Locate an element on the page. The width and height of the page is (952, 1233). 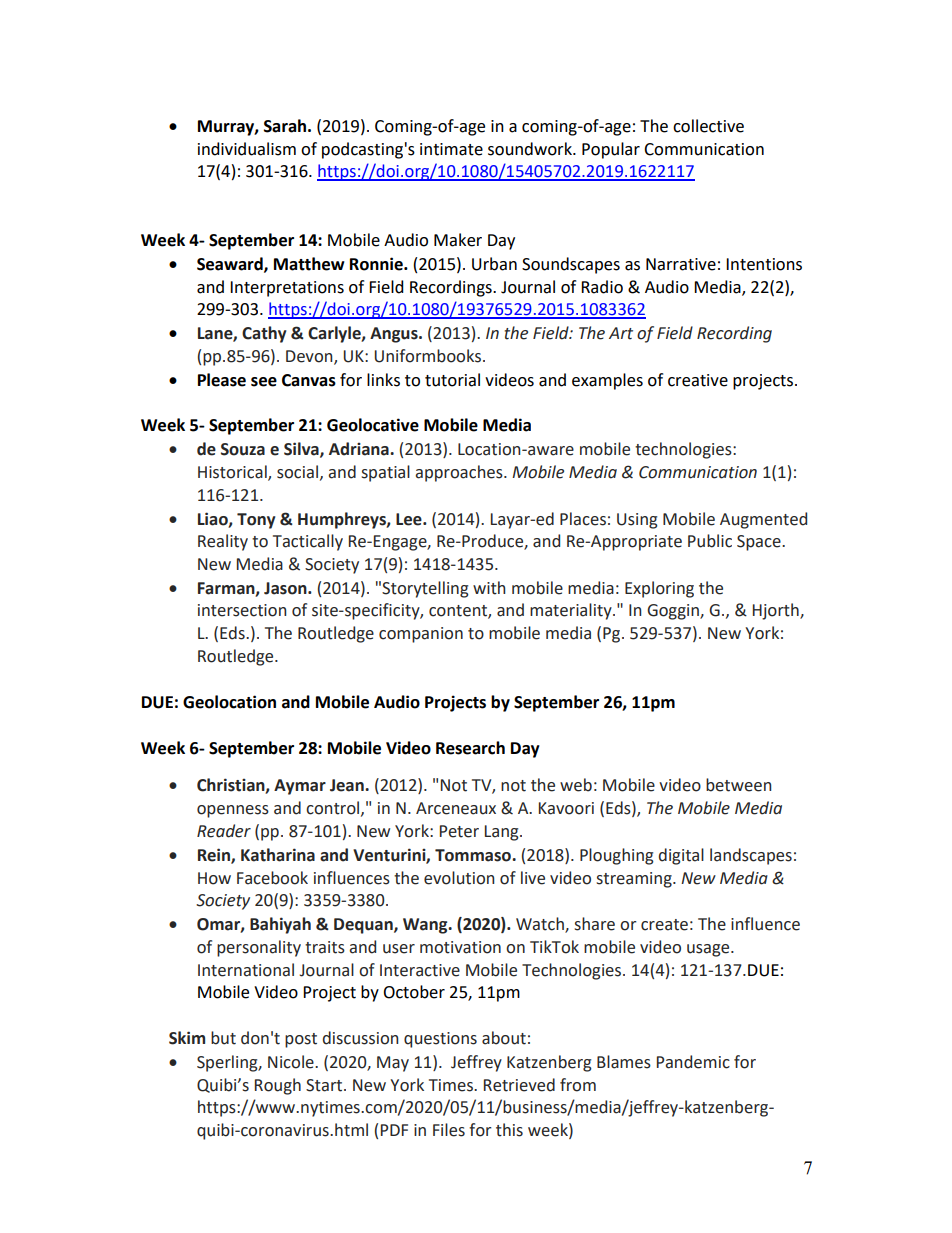
Files is located at coordinates (449, 1130).
